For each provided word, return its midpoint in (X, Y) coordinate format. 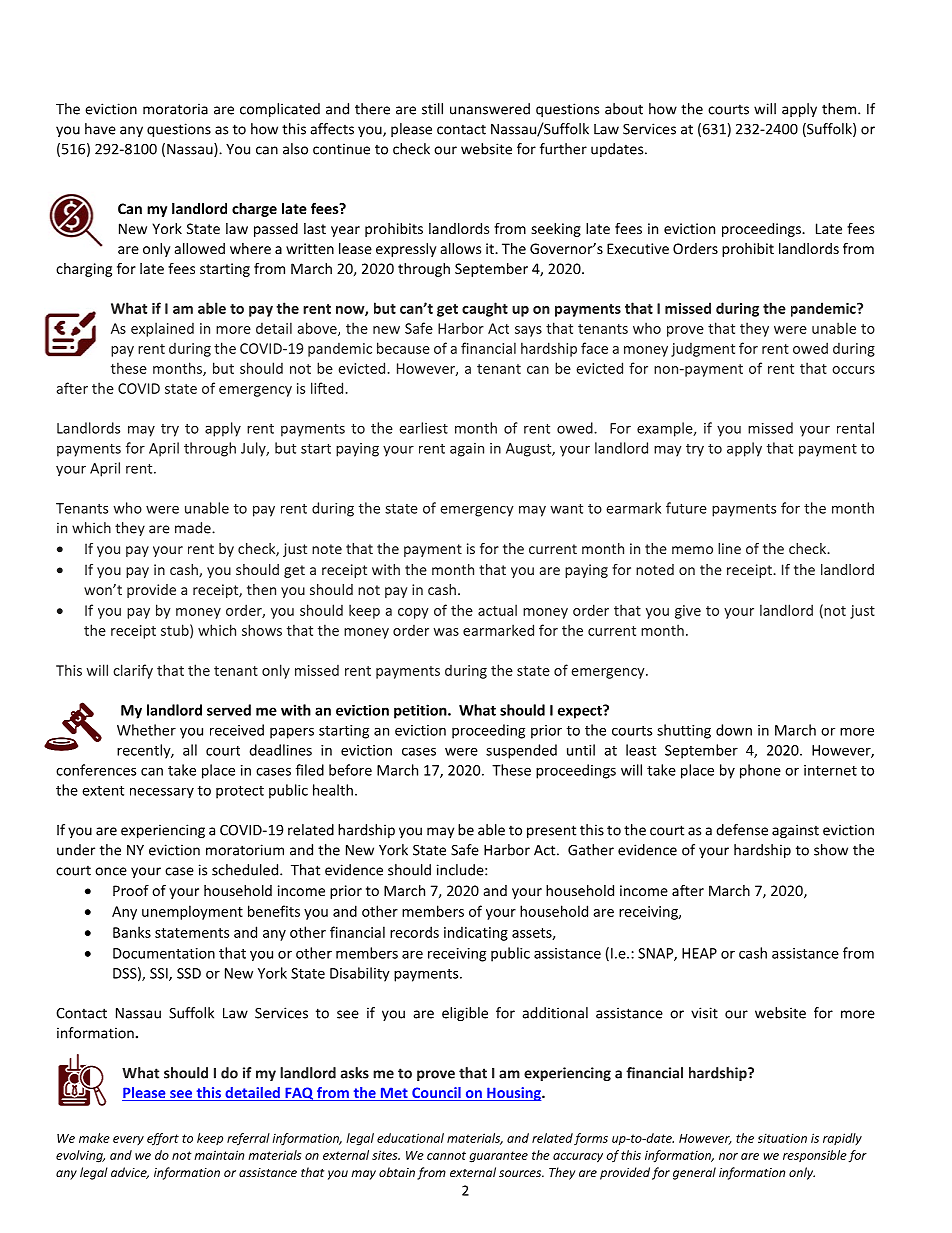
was (446, 632)
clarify (133, 671)
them (840, 109)
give (688, 612)
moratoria (175, 109)
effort (163, 1139)
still (432, 109)
